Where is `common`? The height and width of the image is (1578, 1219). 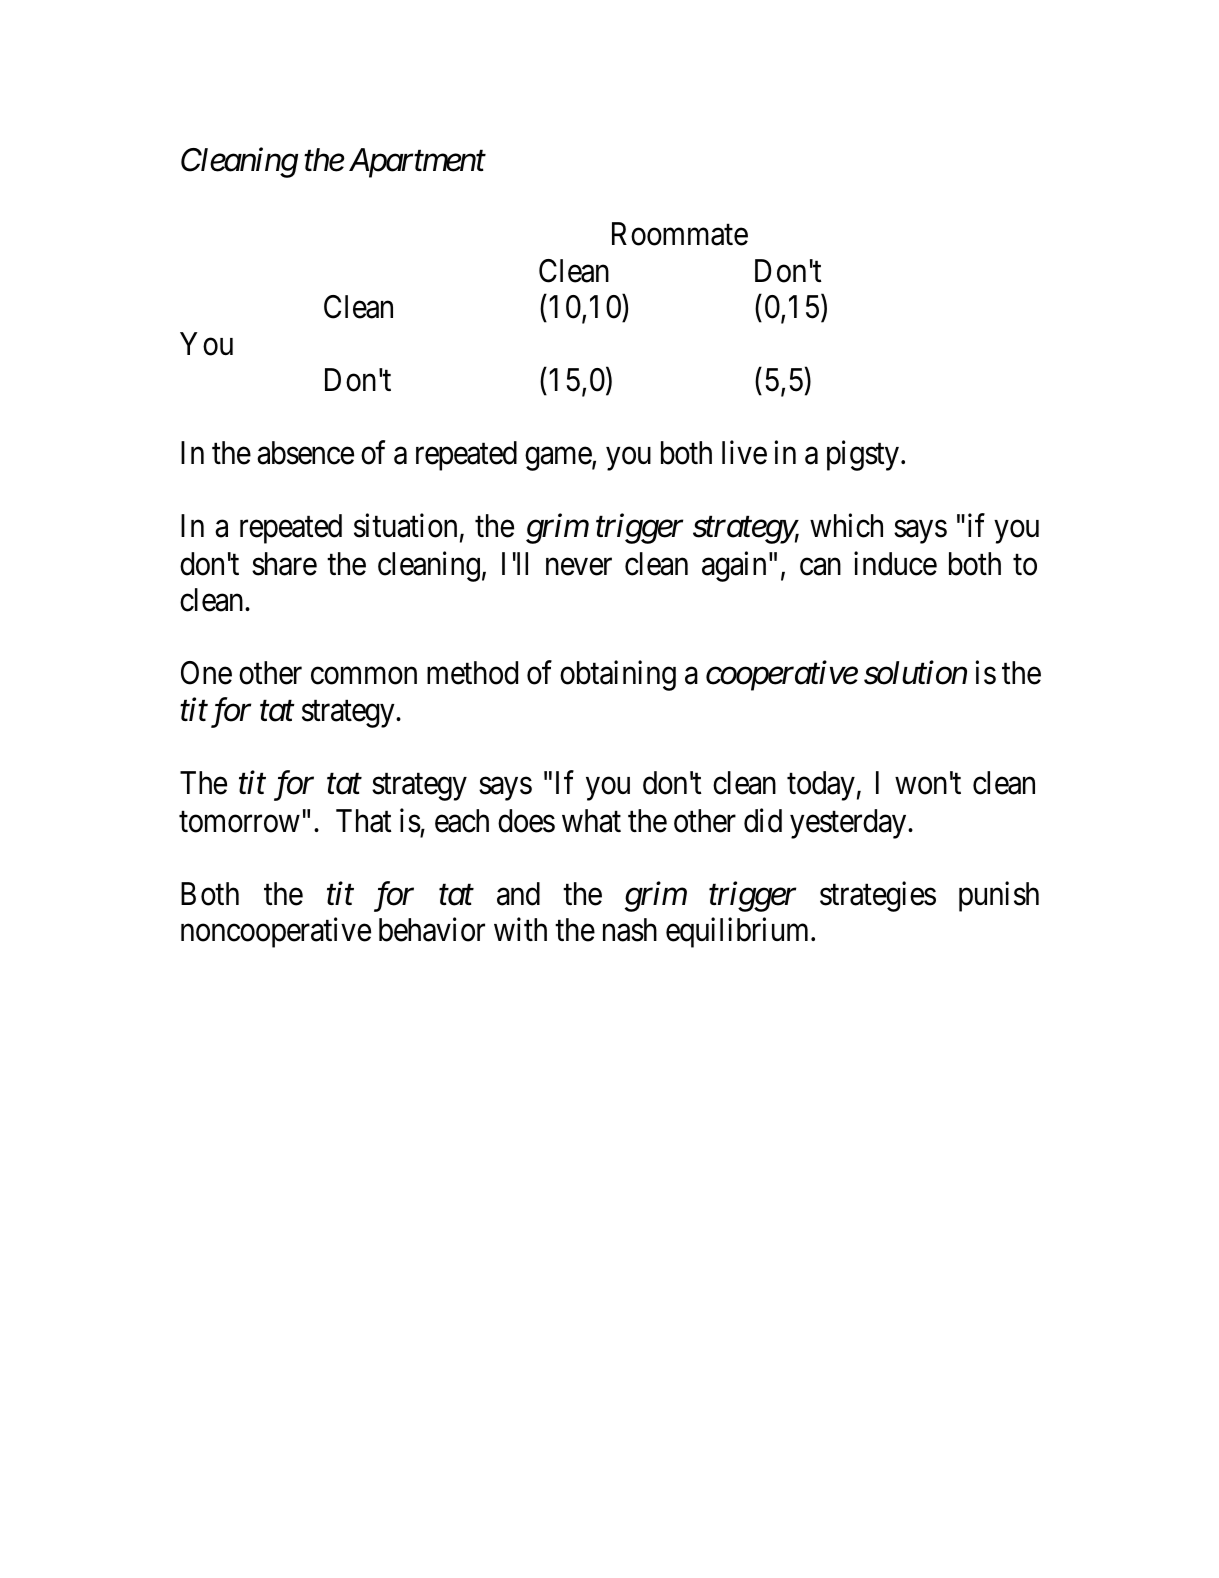 common is located at coordinates (364, 676).
